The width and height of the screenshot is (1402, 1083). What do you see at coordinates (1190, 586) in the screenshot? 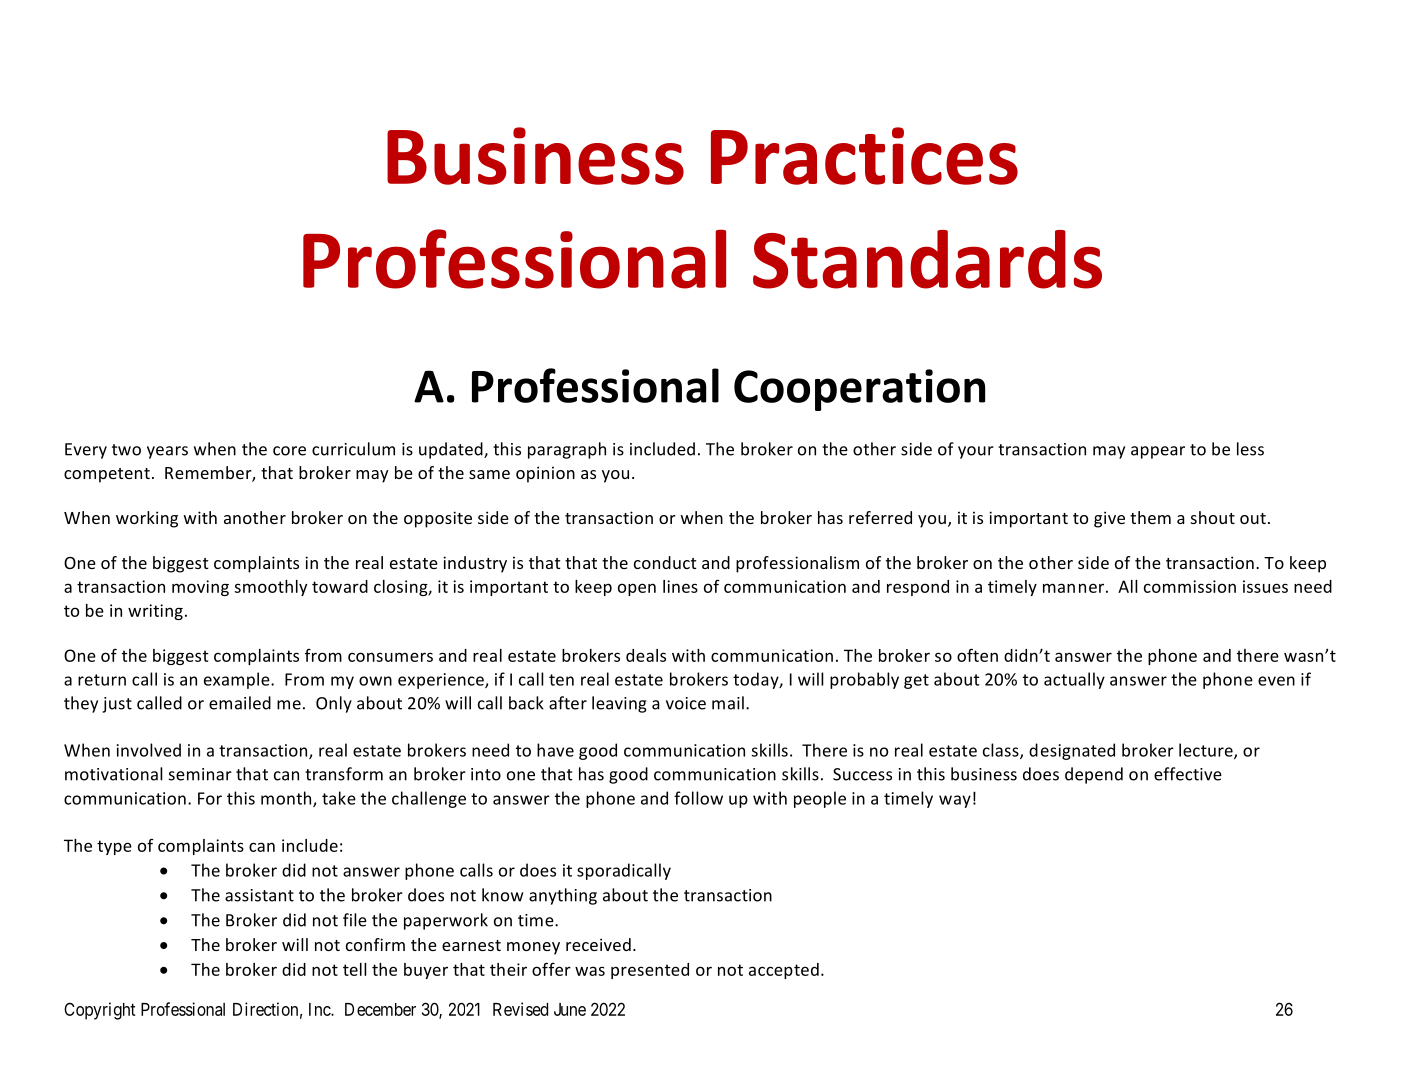
I see `commission` at bounding box center [1190, 586].
